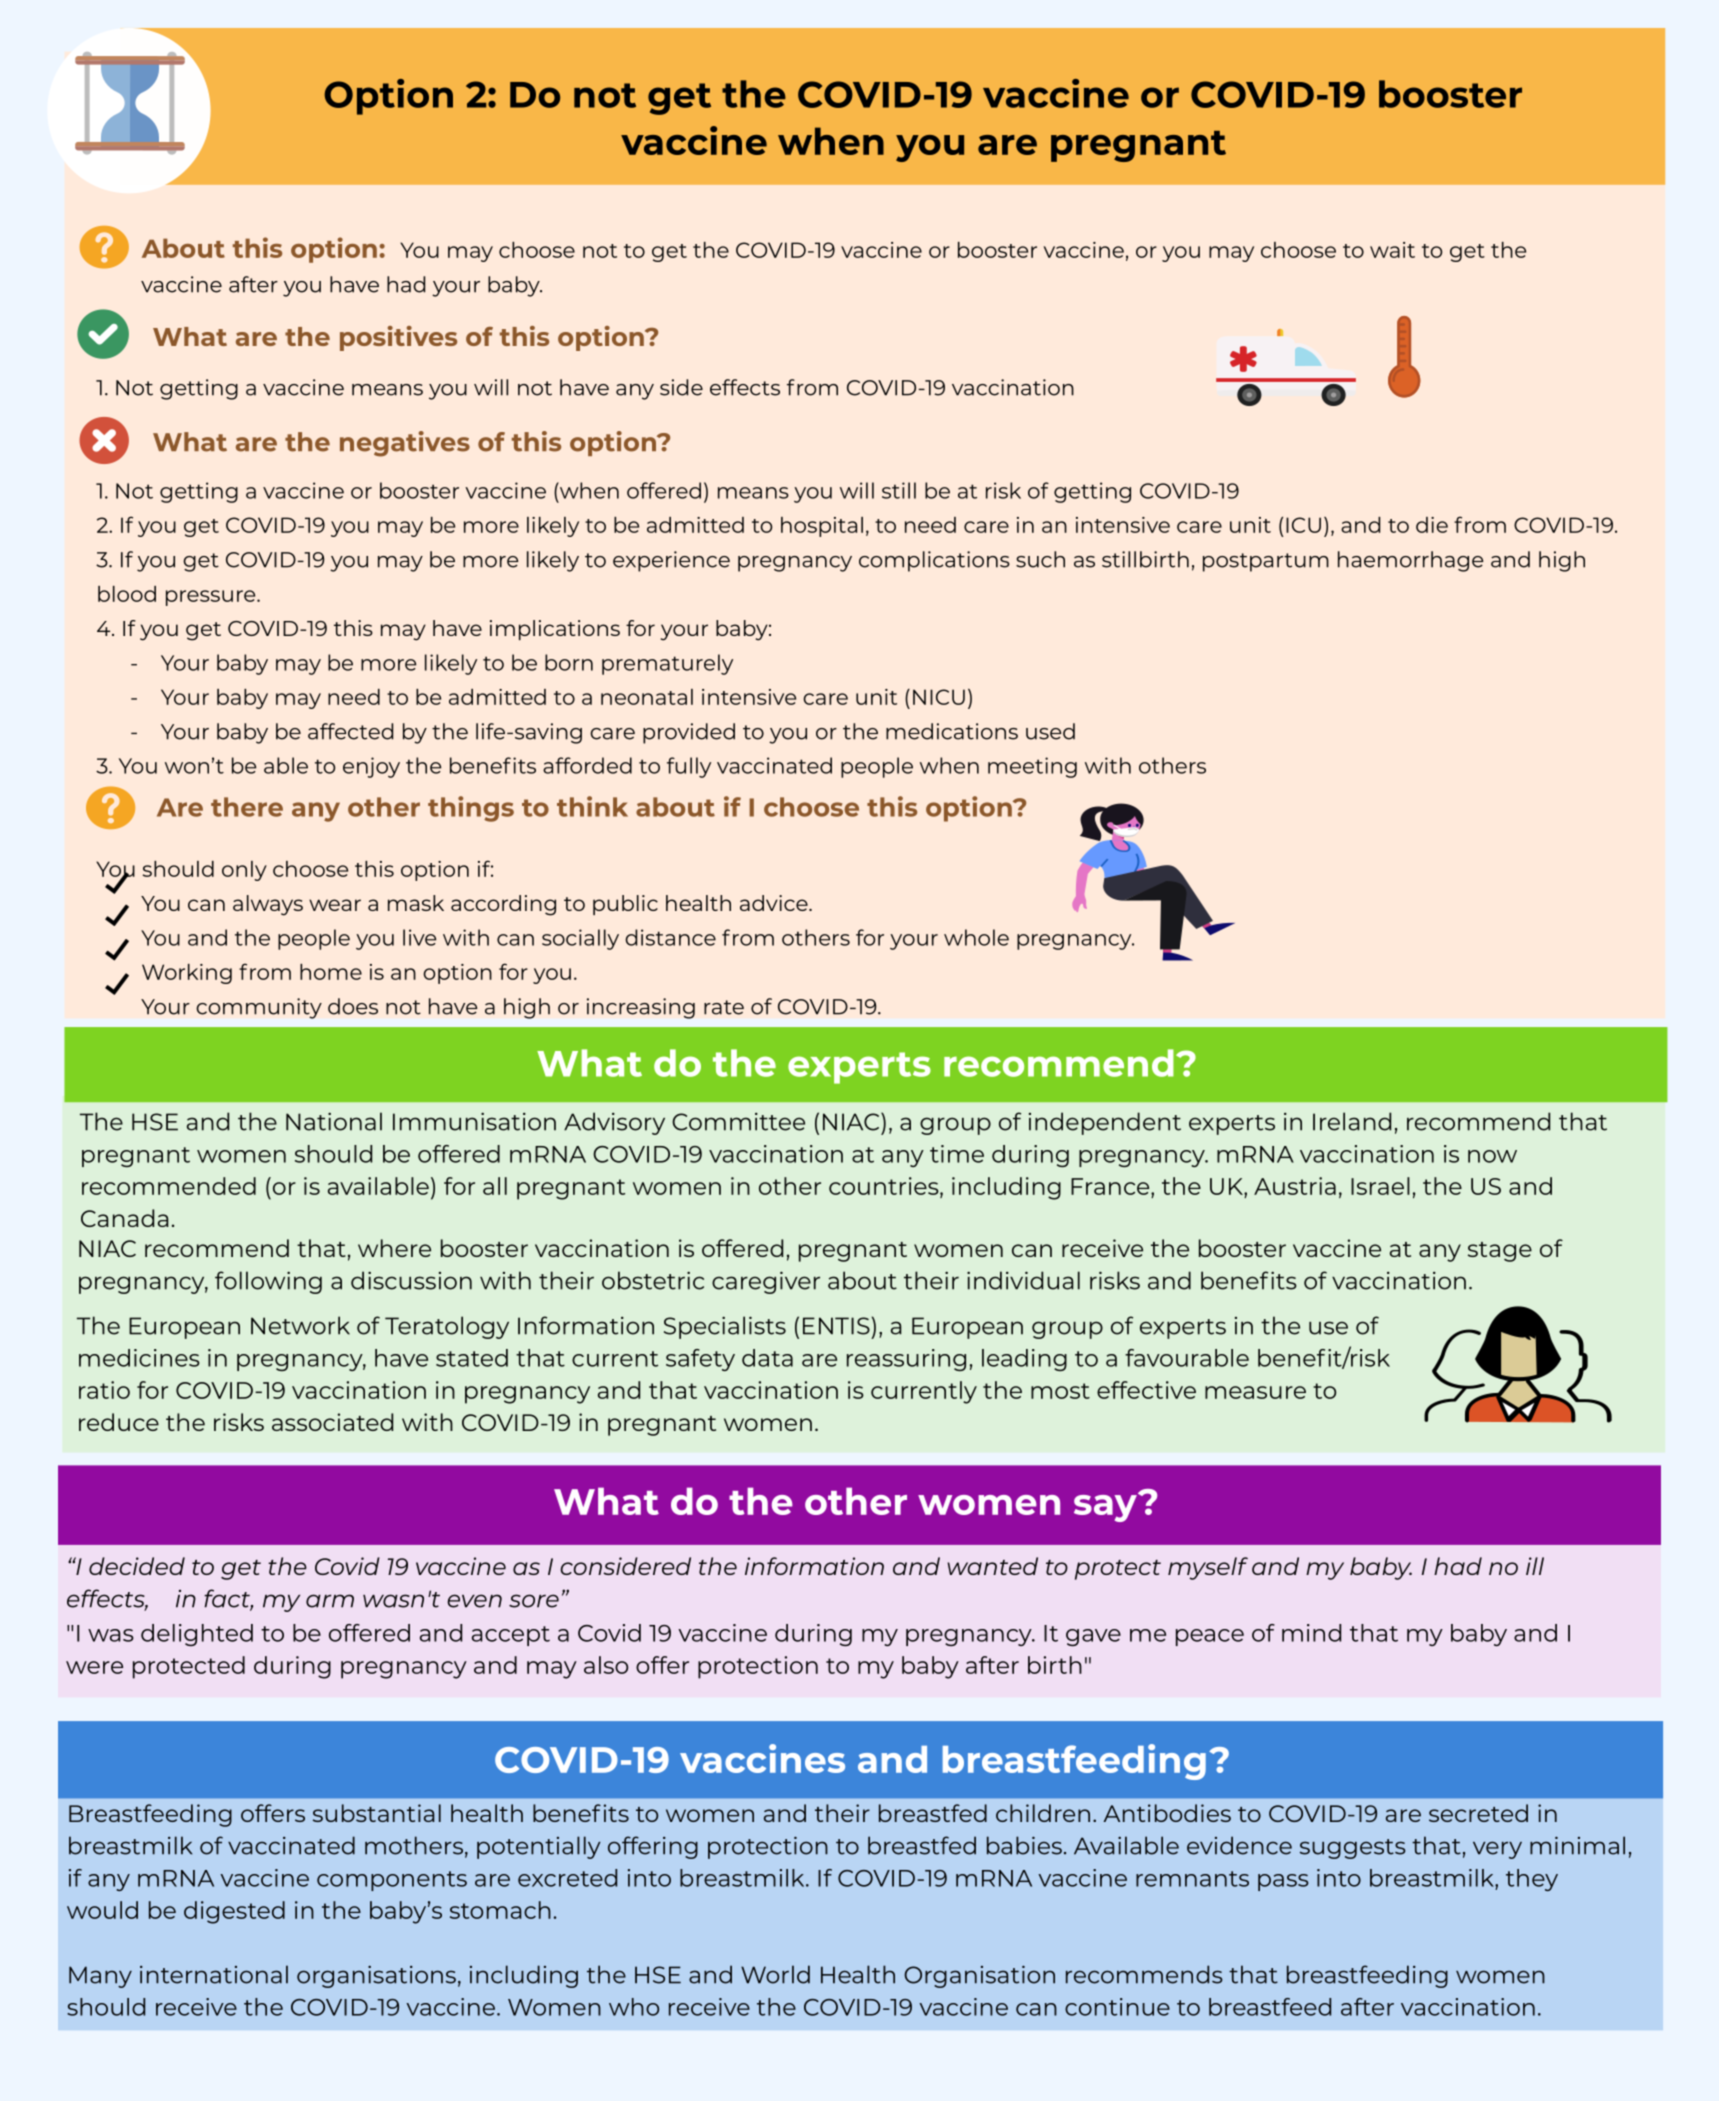 The height and width of the screenshot is (2101, 1719). Describe the element at coordinates (939, 697) in the screenshot. I see `NICU` at that location.
